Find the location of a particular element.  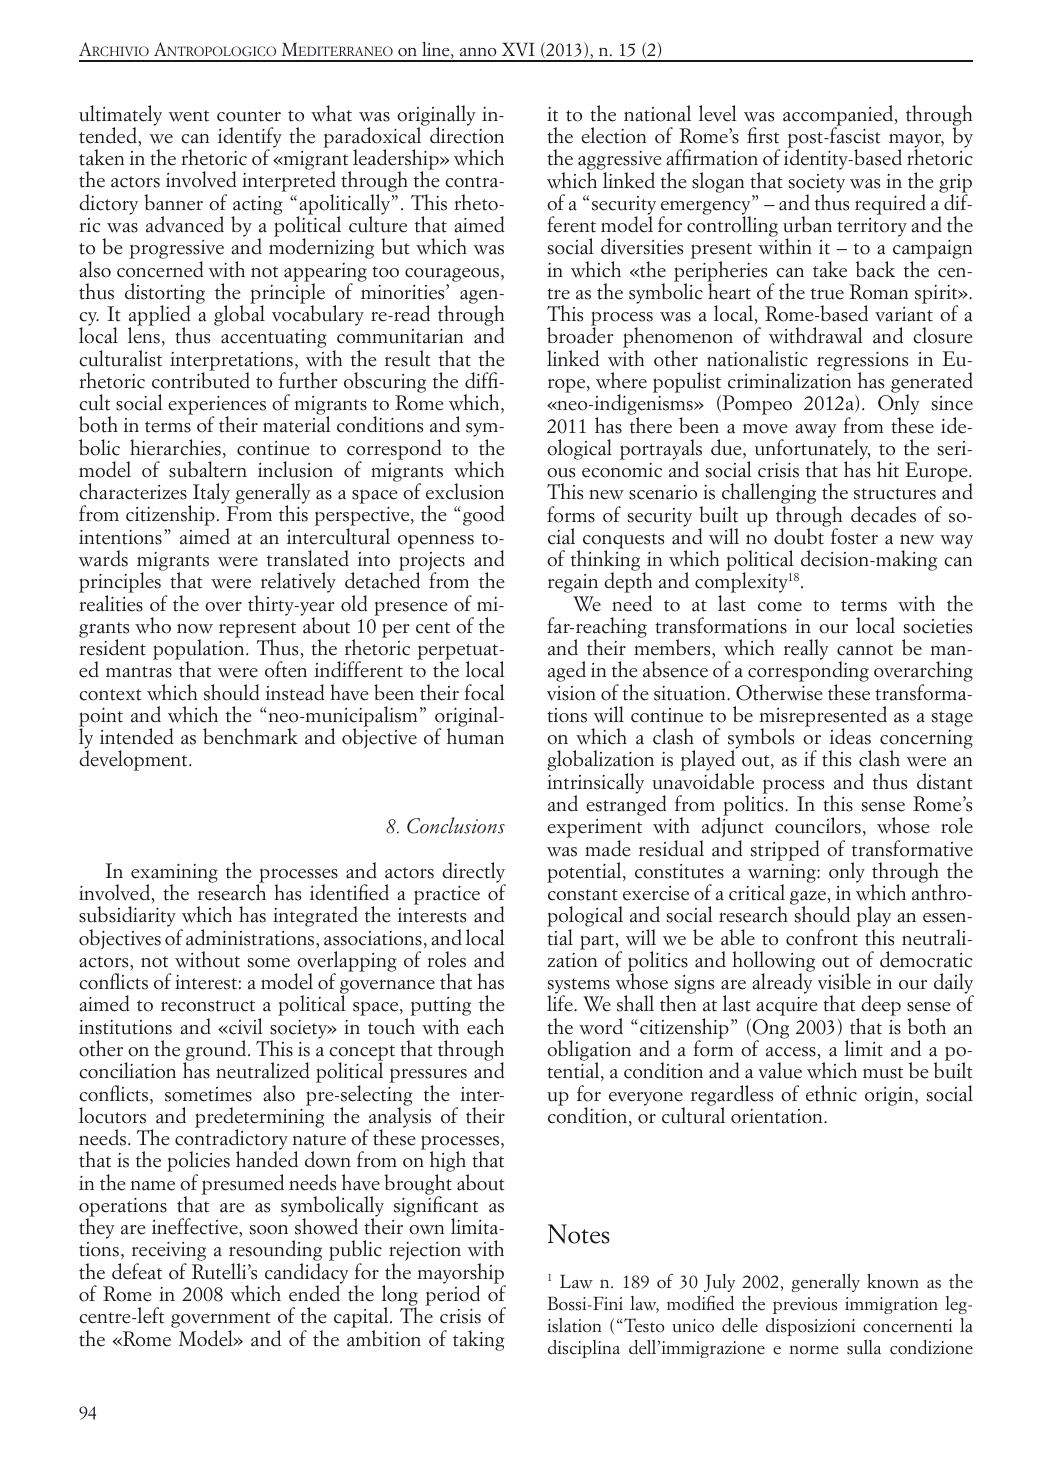

applied is located at coordinates (159, 317).
